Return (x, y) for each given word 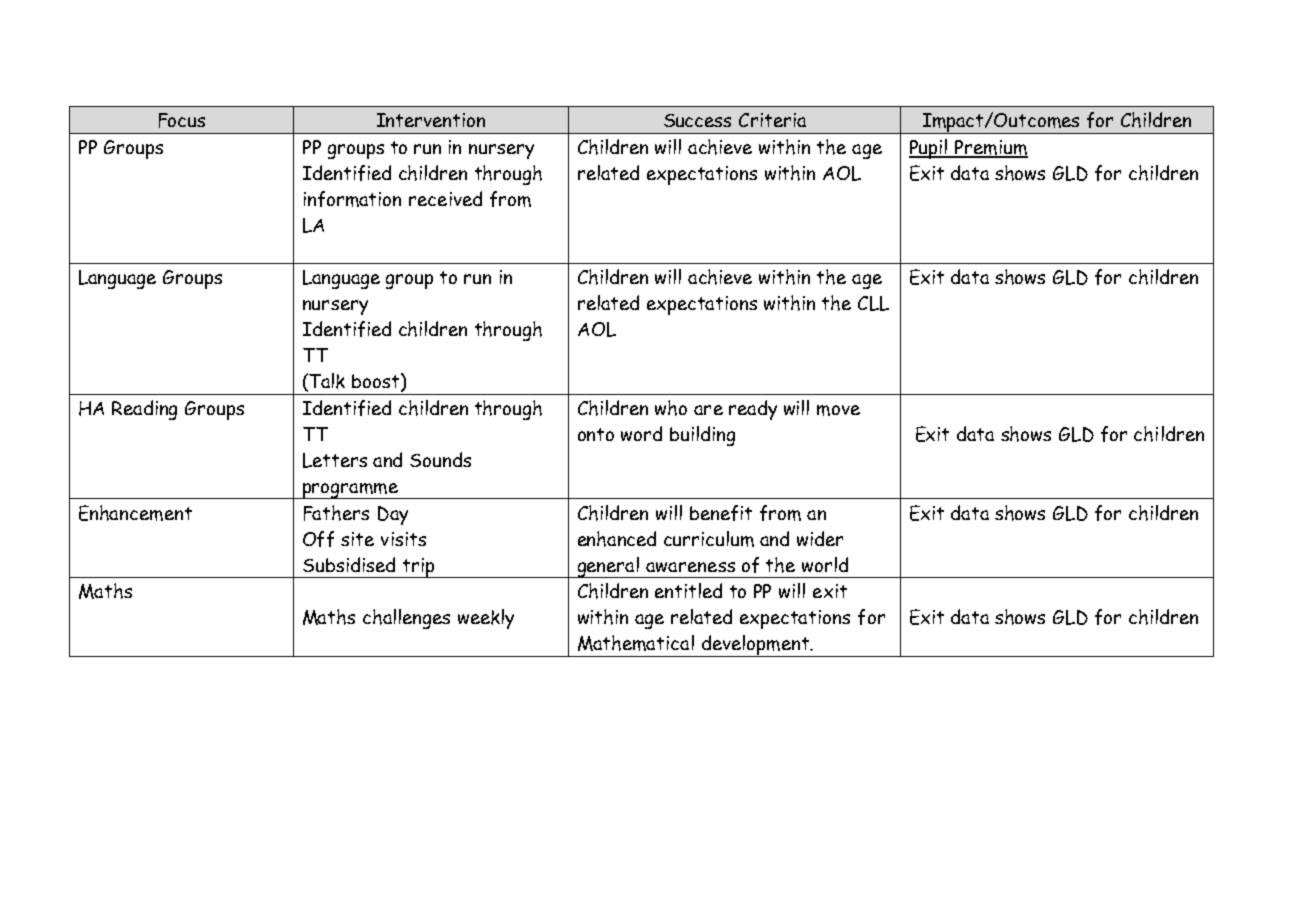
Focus (182, 120)
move (838, 410)
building (702, 436)
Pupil (929, 149)
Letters (335, 460)
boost (377, 382)
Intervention (431, 120)
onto (596, 434)
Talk (327, 381)
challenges (406, 619)
